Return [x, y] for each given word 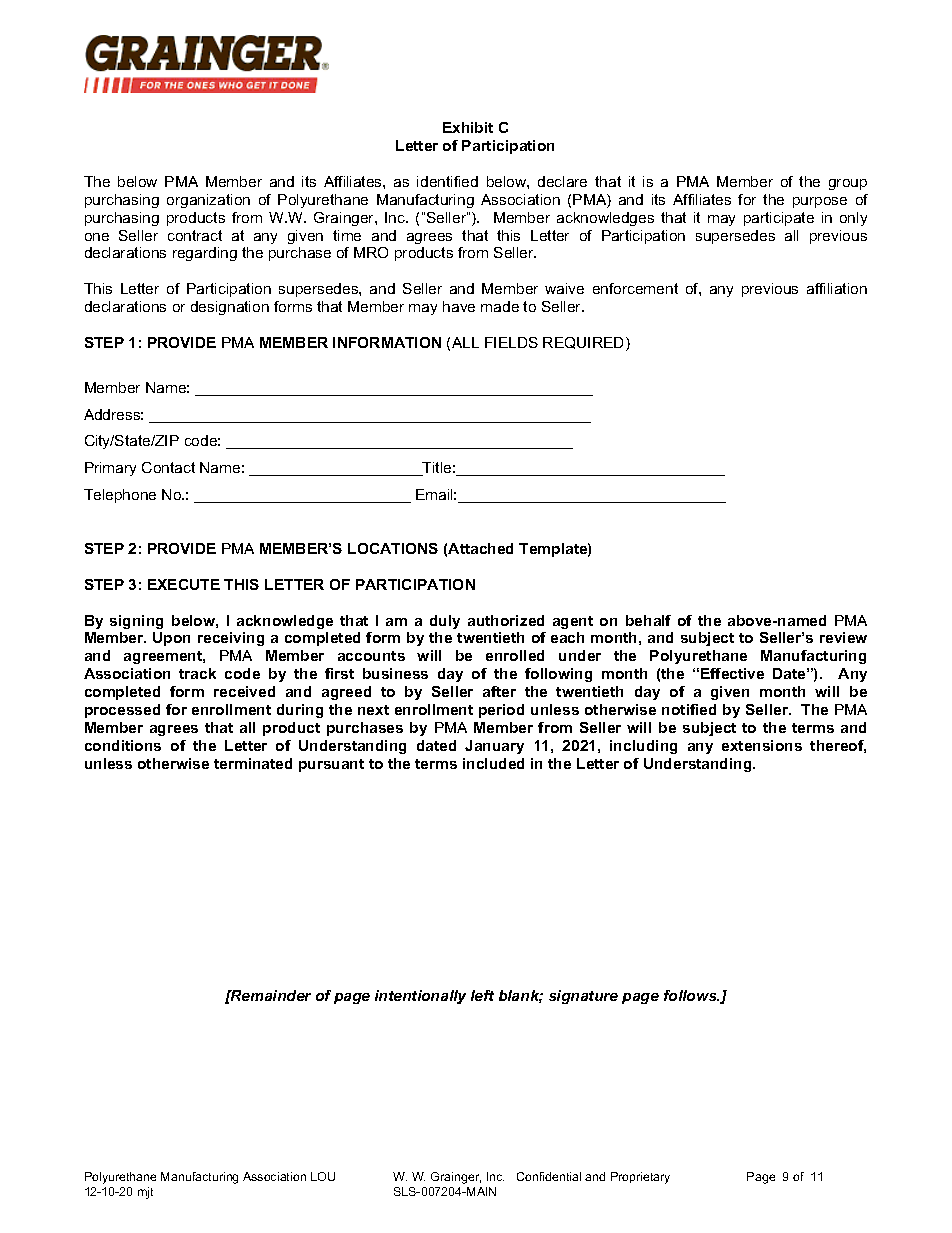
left [482, 995]
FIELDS [511, 342]
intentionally [420, 997]
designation [230, 308]
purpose [820, 202]
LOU [323, 1176]
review [843, 637]
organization [208, 201]
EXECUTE [184, 584]
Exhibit [468, 127]
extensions [762, 745]
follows [691, 995]
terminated [253, 763]
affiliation [837, 288]
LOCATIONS [393, 548]
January [494, 747]
